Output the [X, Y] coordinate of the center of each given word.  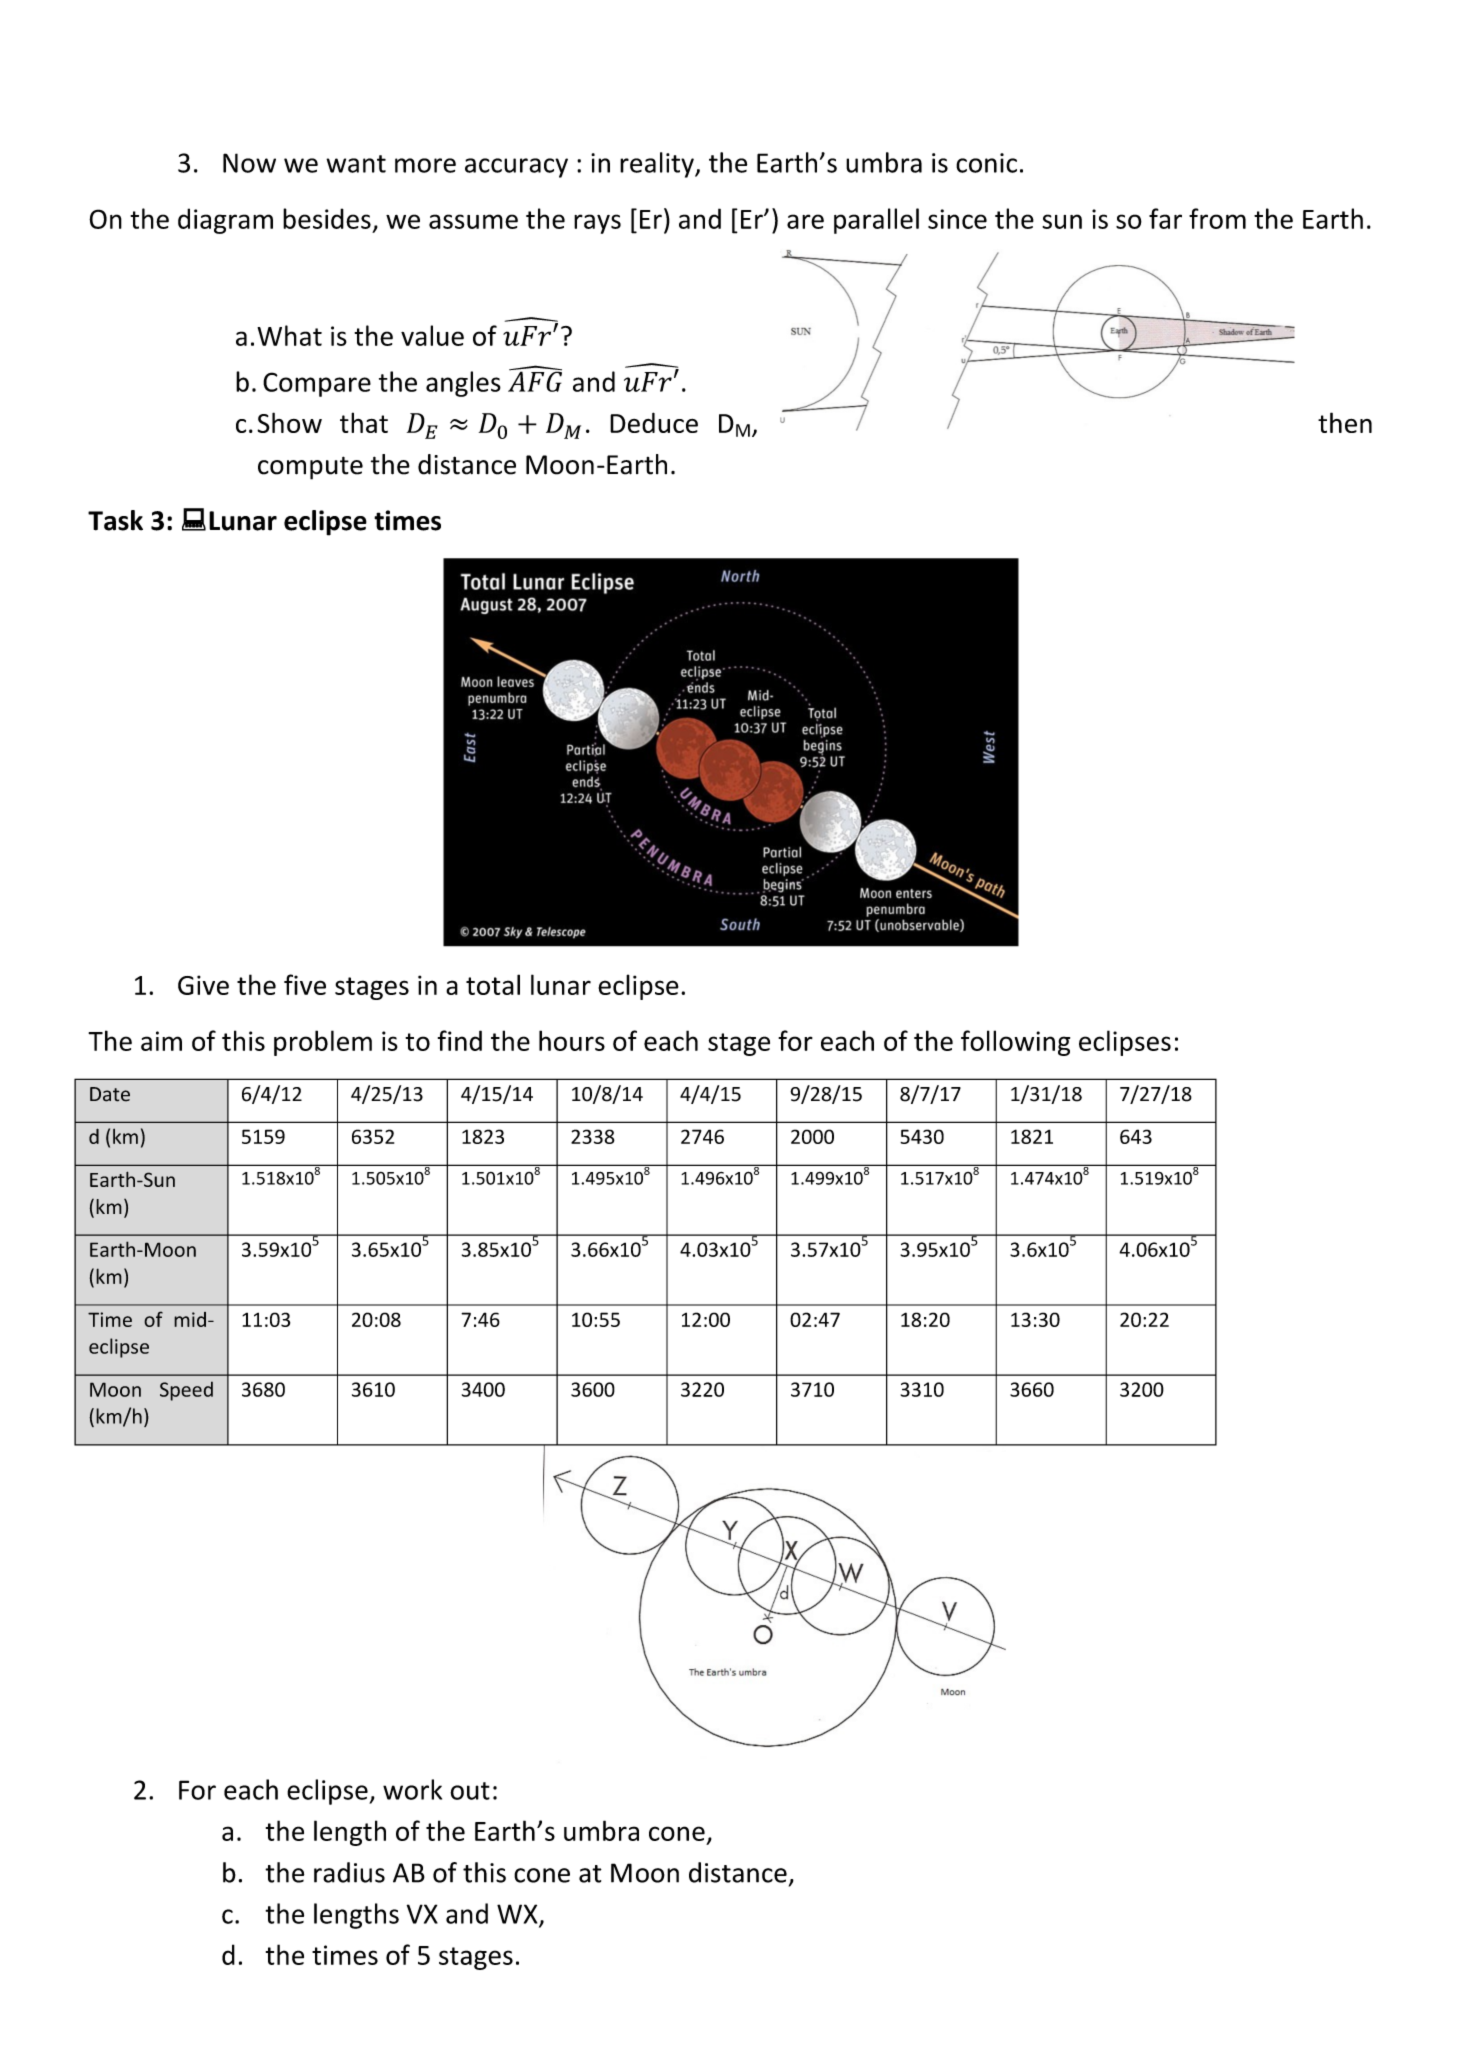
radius [349, 1872]
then [1345, 422]
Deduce [654, 422]
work [412, 1789]
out [470, 1791]
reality [658, 165]
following [1015, 1043]
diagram [225, 221]
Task [115, 520]
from [1217, 218]
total [493, 984]
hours [572, 1040]
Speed [186, 1391]
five [305, 984]
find [460, 1040]
